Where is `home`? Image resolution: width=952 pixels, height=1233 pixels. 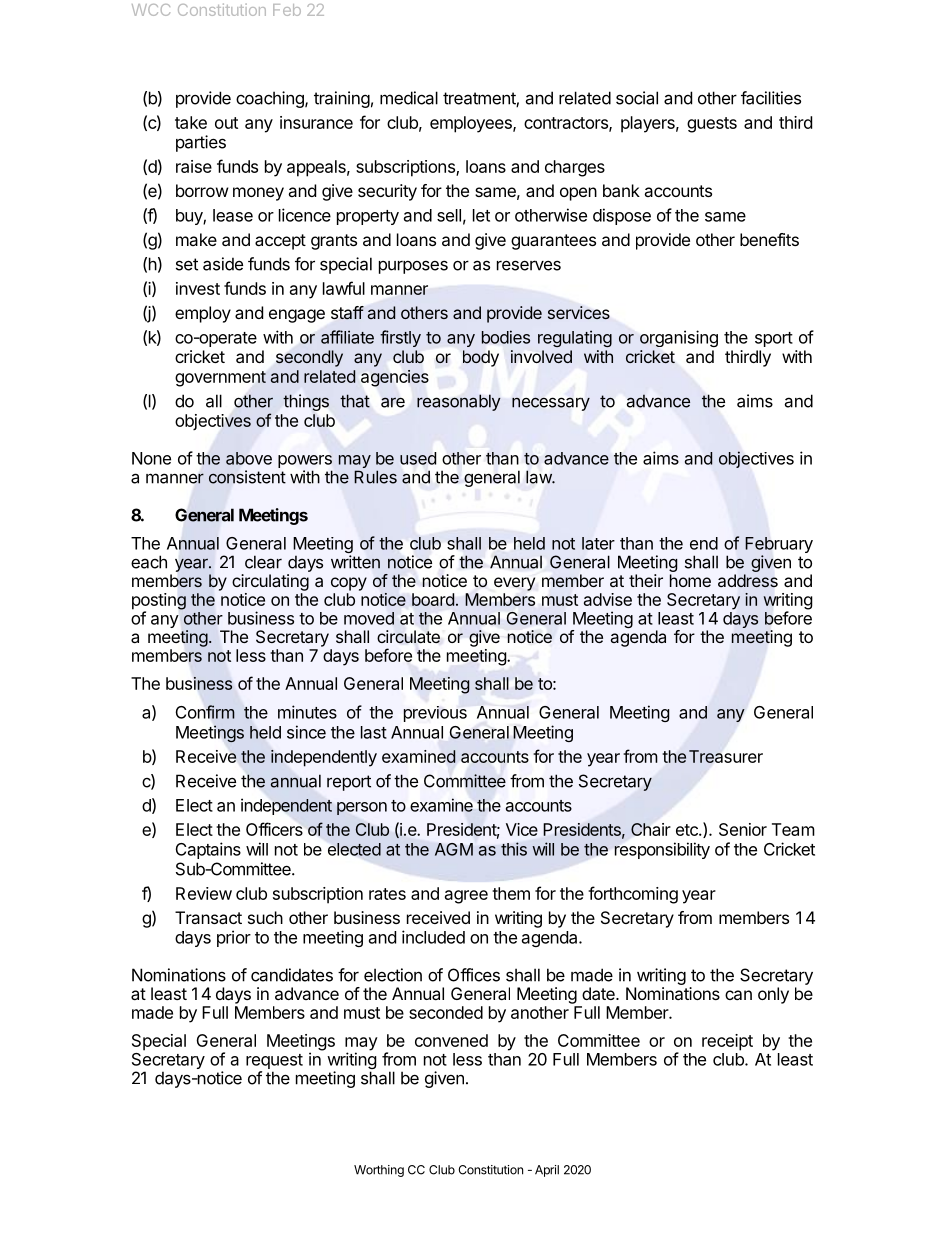 home is located at coordinates (690, 580).
